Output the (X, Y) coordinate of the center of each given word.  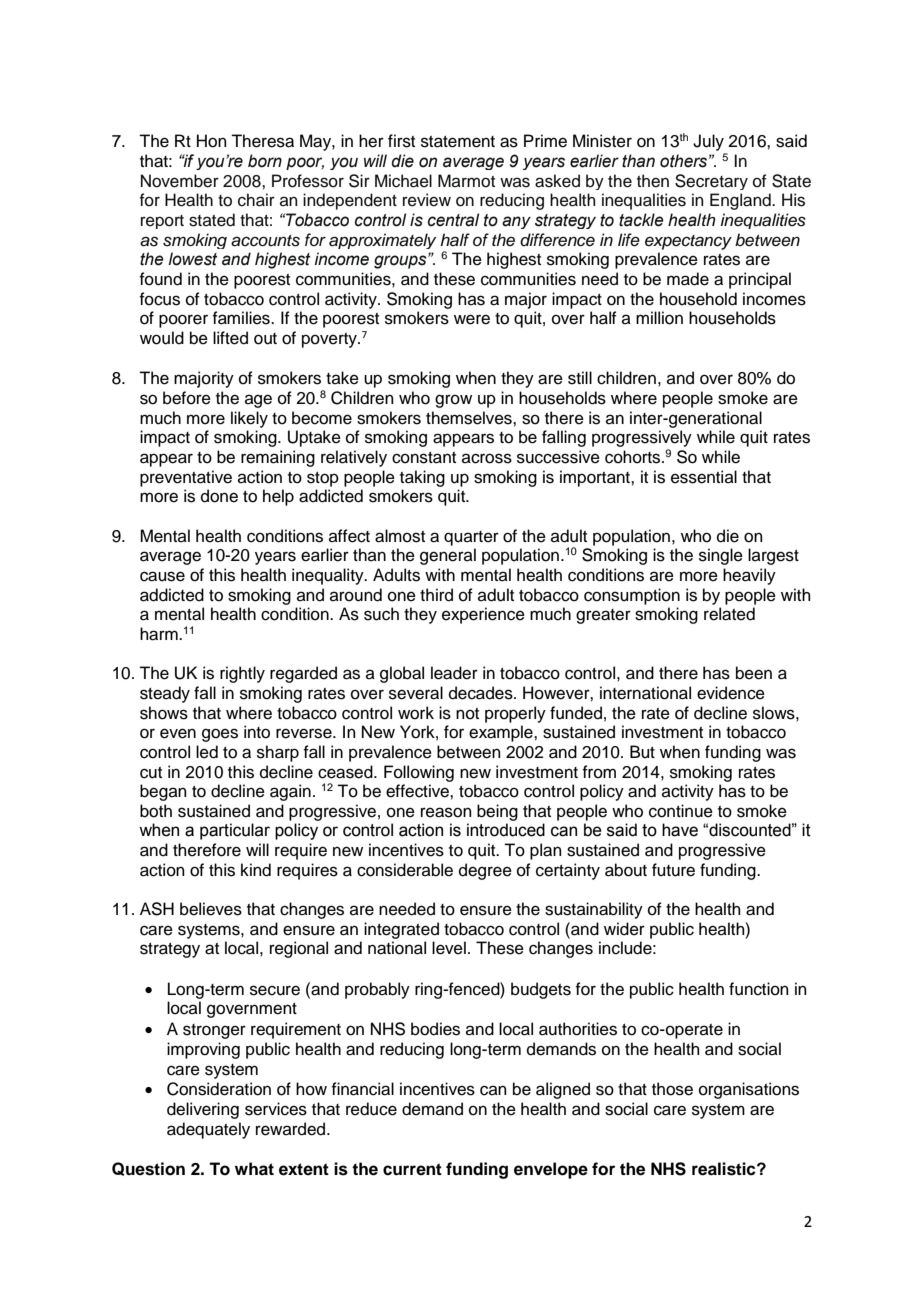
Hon (212, 141)
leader (454, 673)
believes (211, 909)
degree (485, 871)
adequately (208, 1130)
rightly (242, 674)
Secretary (711, 182)
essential (704, 477)
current (412, 1169)
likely (249, 419)
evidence (731, 693)
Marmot (466, 181)
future (673, 870)
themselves (470, 418)
